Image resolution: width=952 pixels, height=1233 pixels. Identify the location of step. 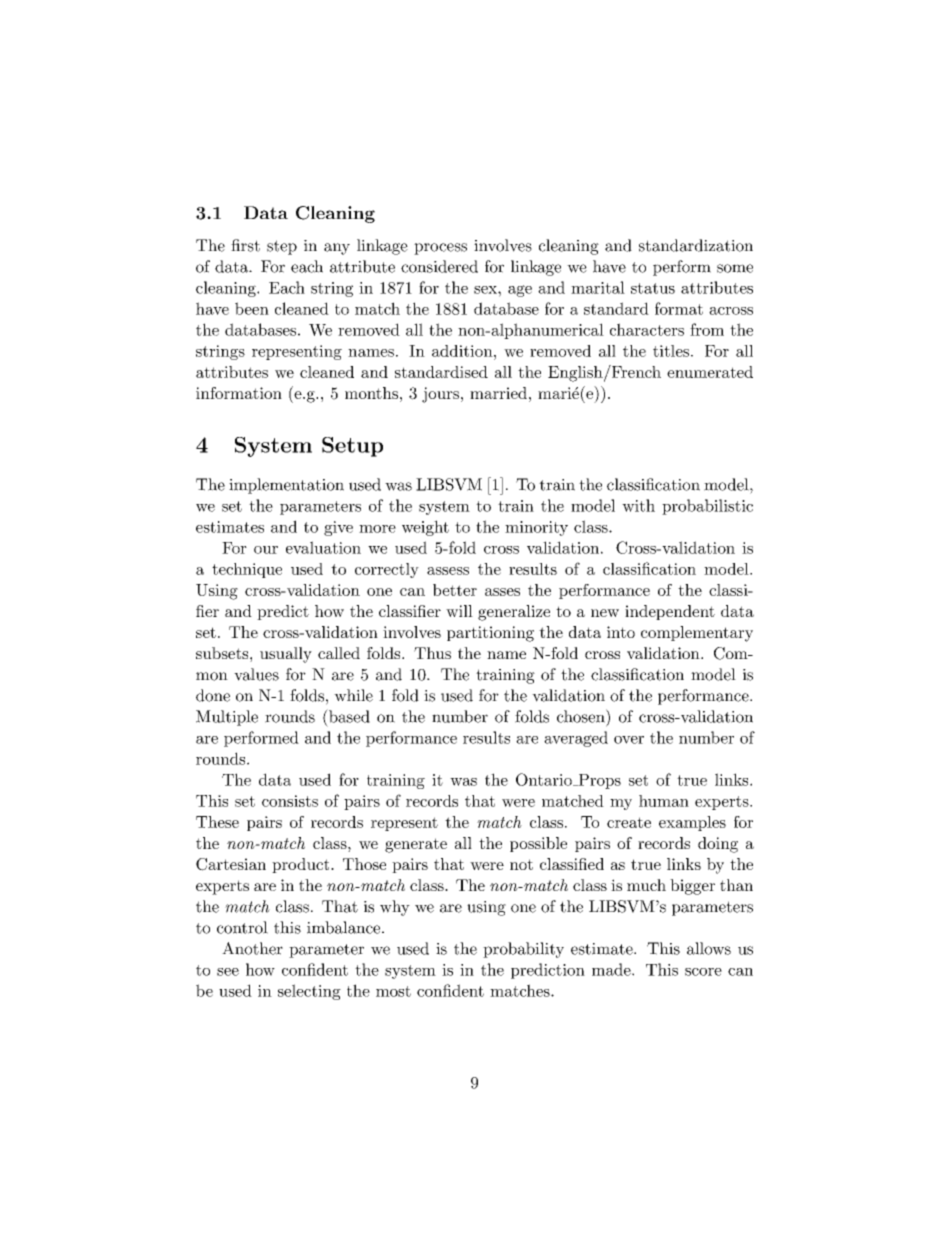
(282, 247).
